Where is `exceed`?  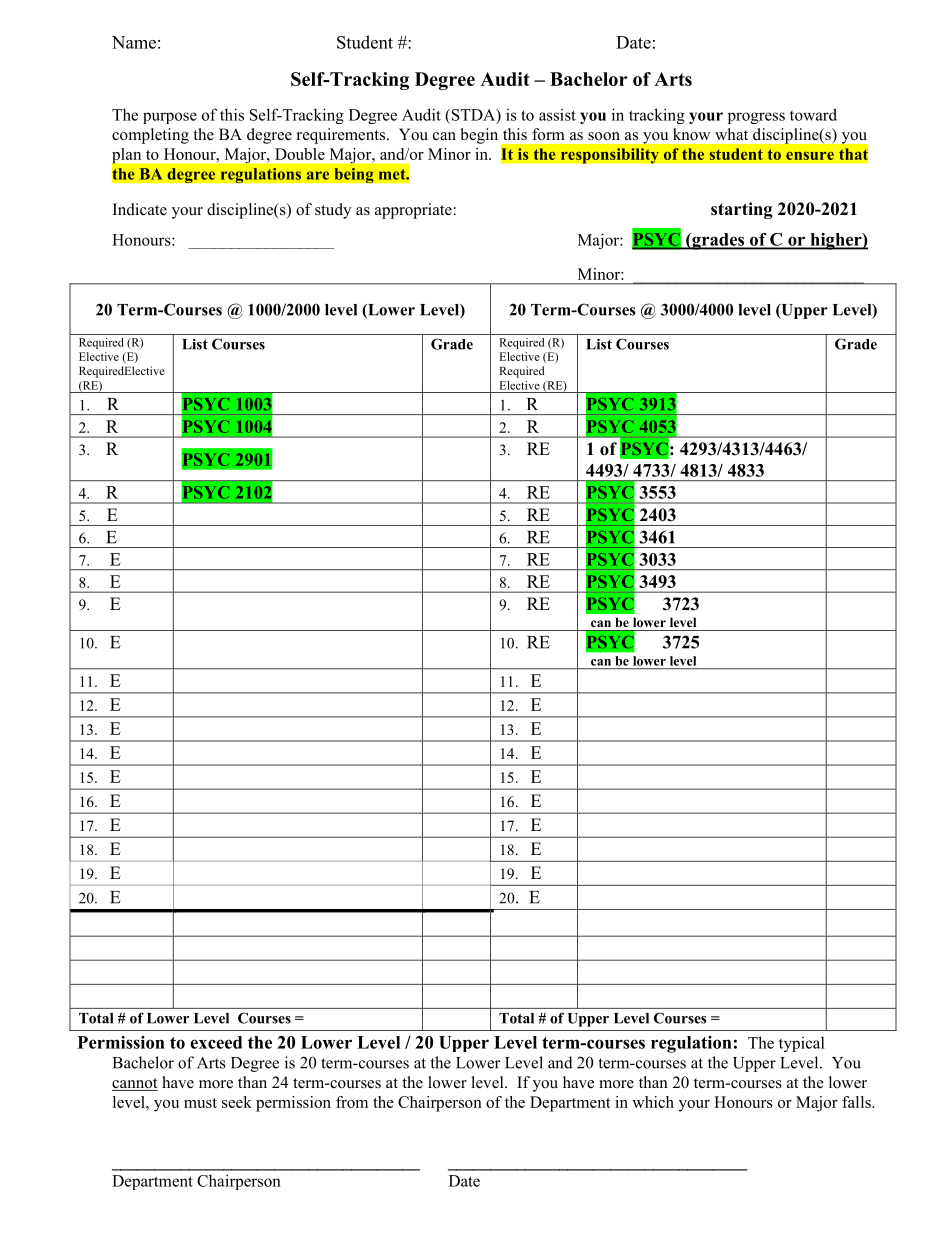
exceed is located at coordinates (216, 1042).
